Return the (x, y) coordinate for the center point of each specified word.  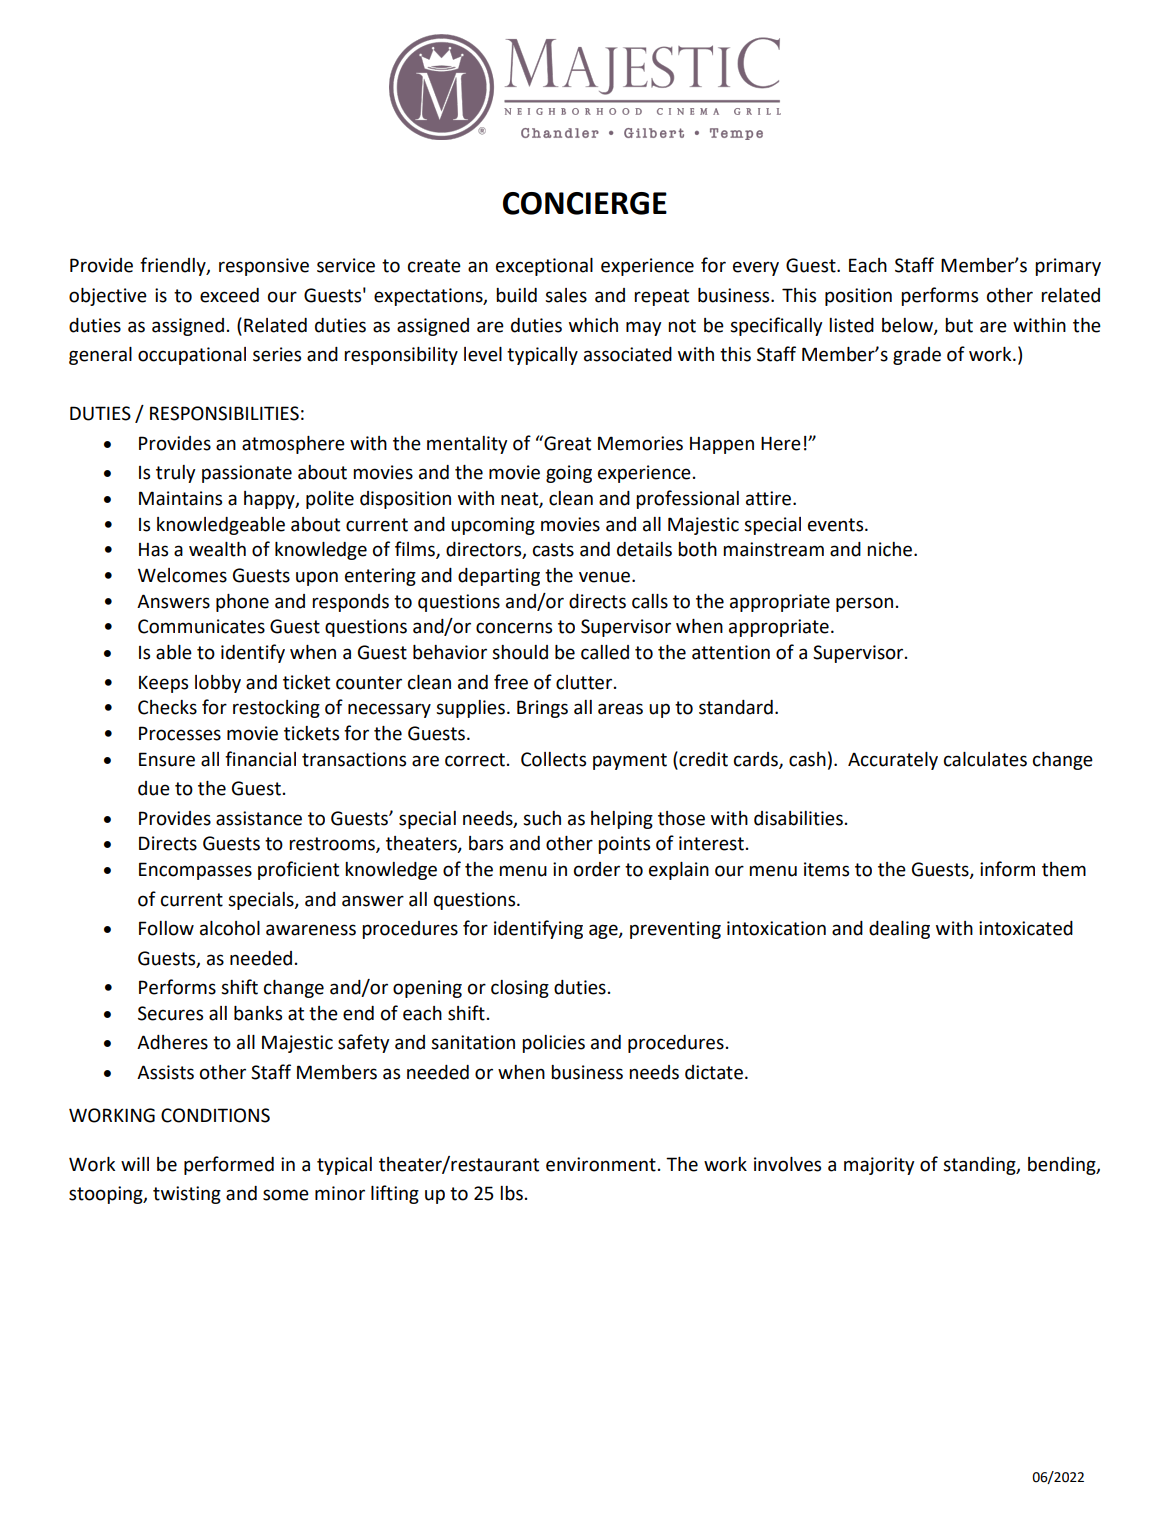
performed (229, 1165)
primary (1068, 267)
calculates (985, 759)
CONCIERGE (585, 203)
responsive (264, 267)
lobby (218, 684)
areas (620, 709)
